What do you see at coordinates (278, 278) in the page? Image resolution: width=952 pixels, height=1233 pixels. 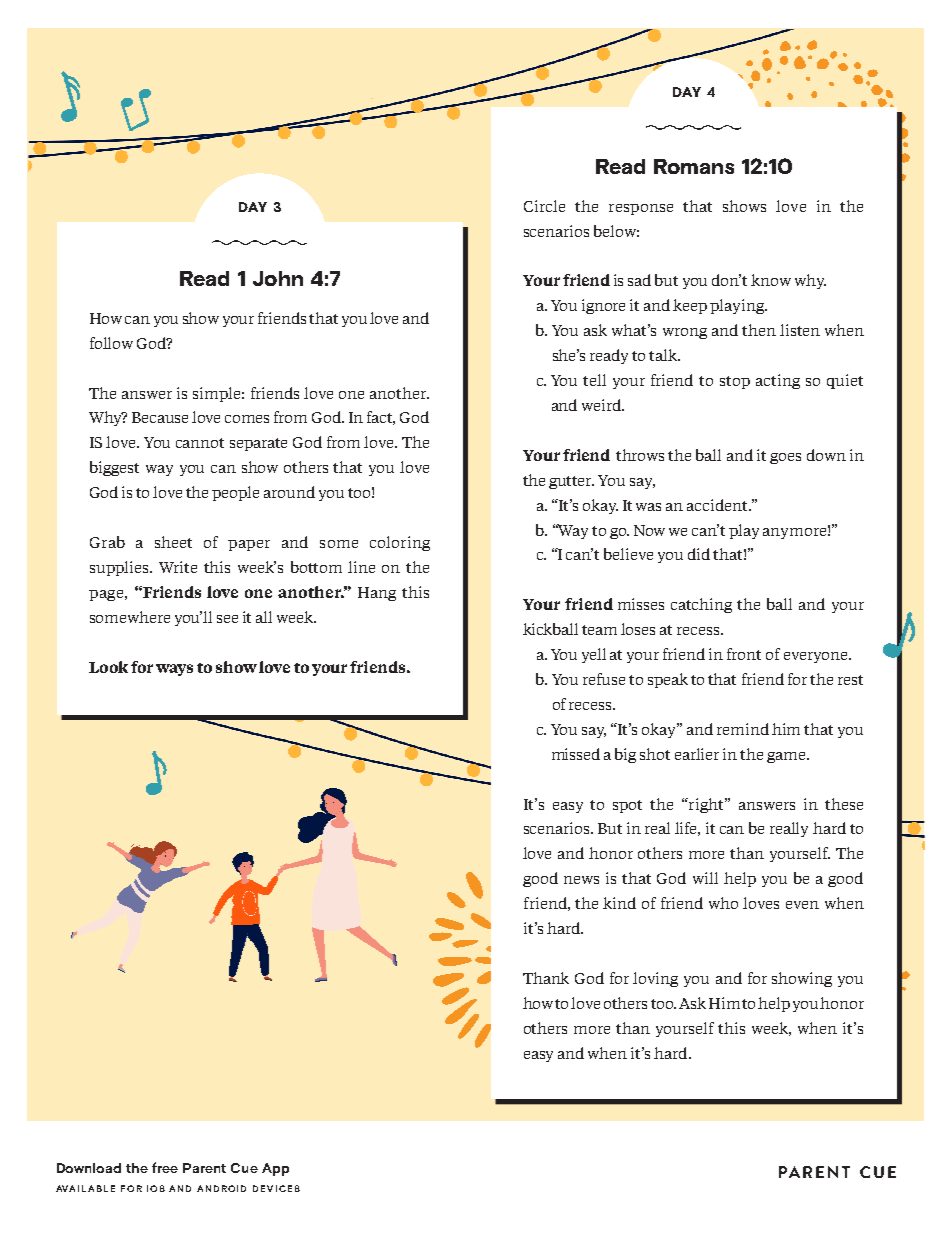 I see `John` at bounding box center [278, 278].
